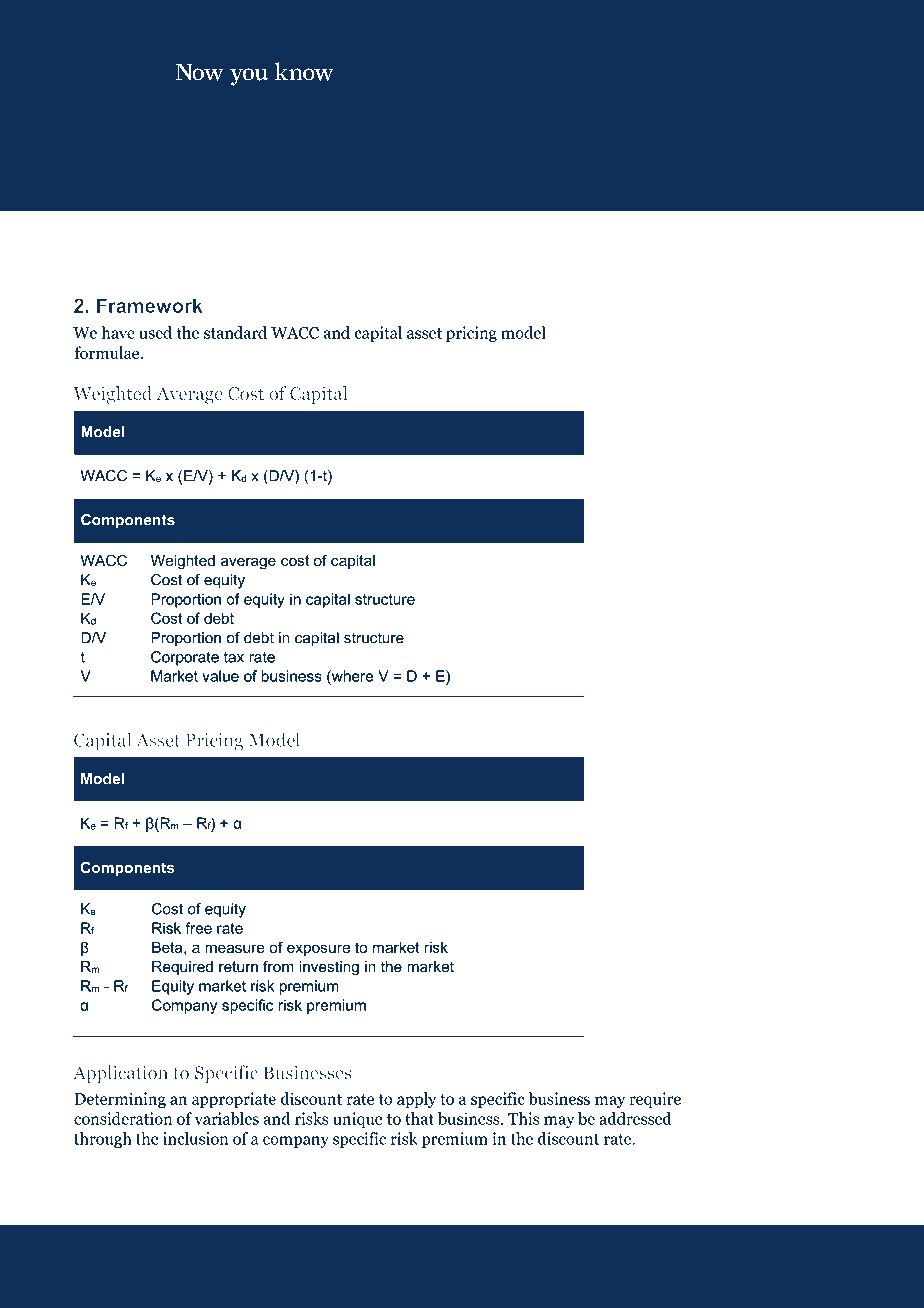 The height and width of the page is (1308, 924). What do you see at coordinates (278, 967) in the page?
I see `from` at bounding box center [278, 967].
